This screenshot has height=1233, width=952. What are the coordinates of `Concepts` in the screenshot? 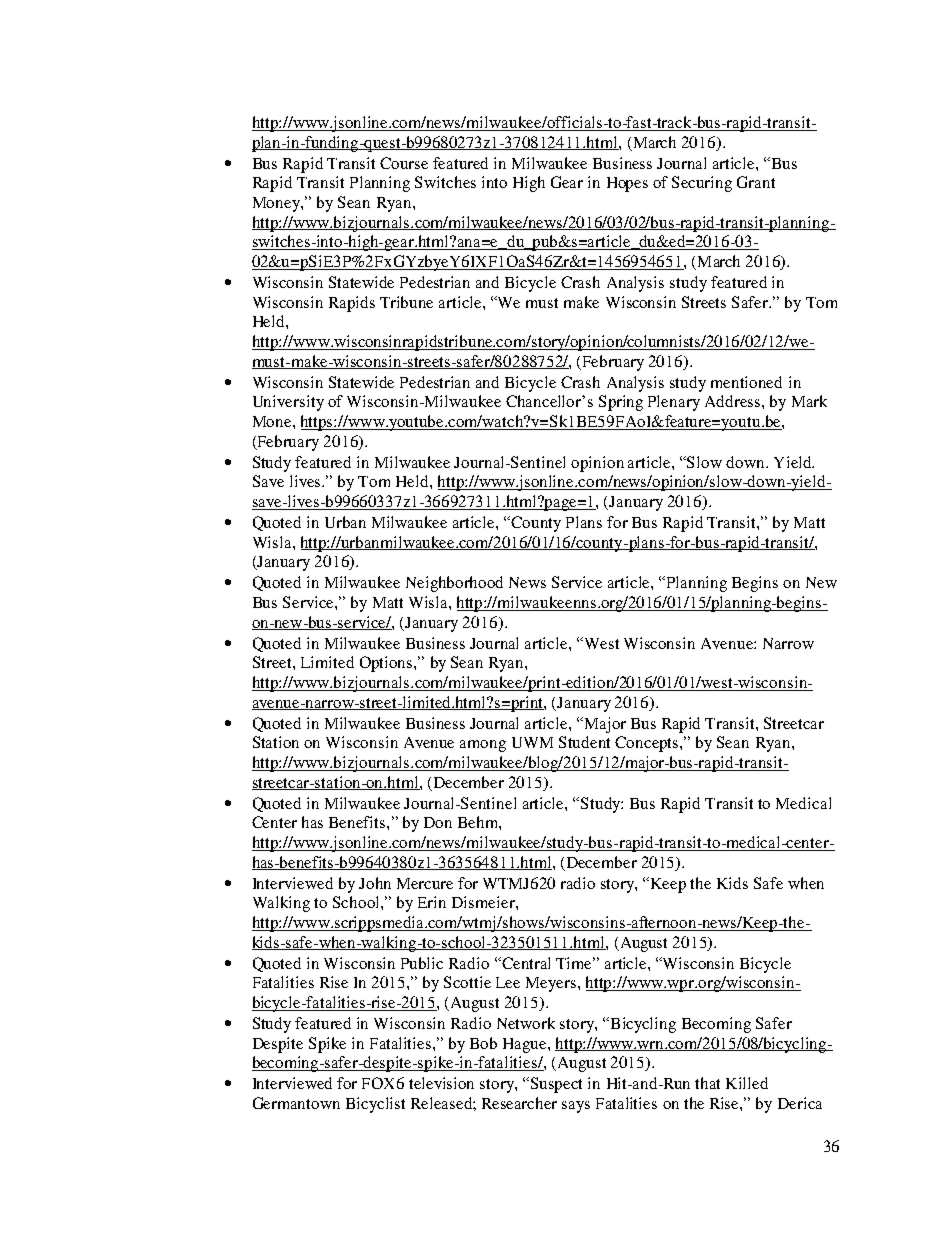 It's located at (648, 744).
